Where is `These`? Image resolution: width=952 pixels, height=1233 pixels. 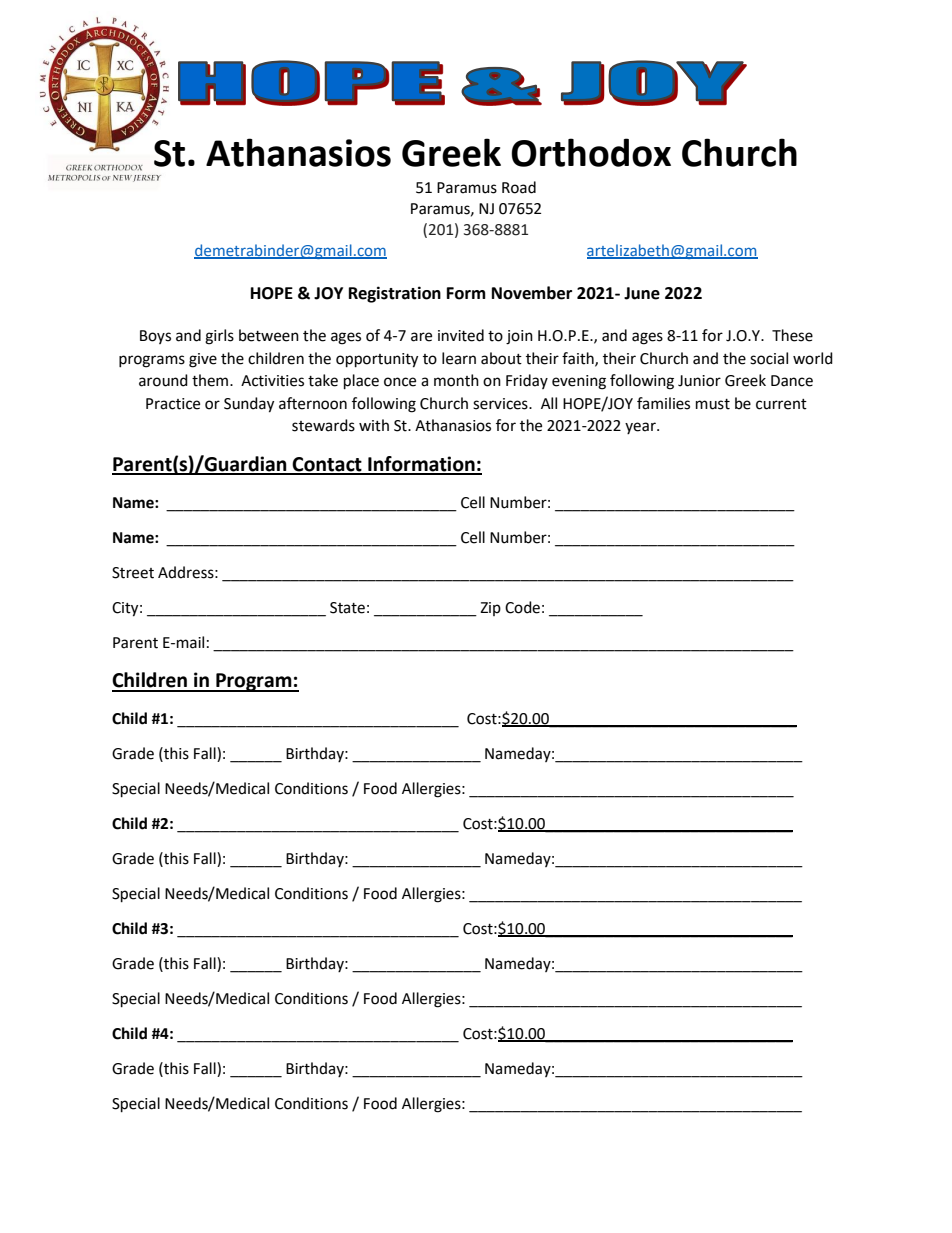
These is located at coordinates (792, 335).
